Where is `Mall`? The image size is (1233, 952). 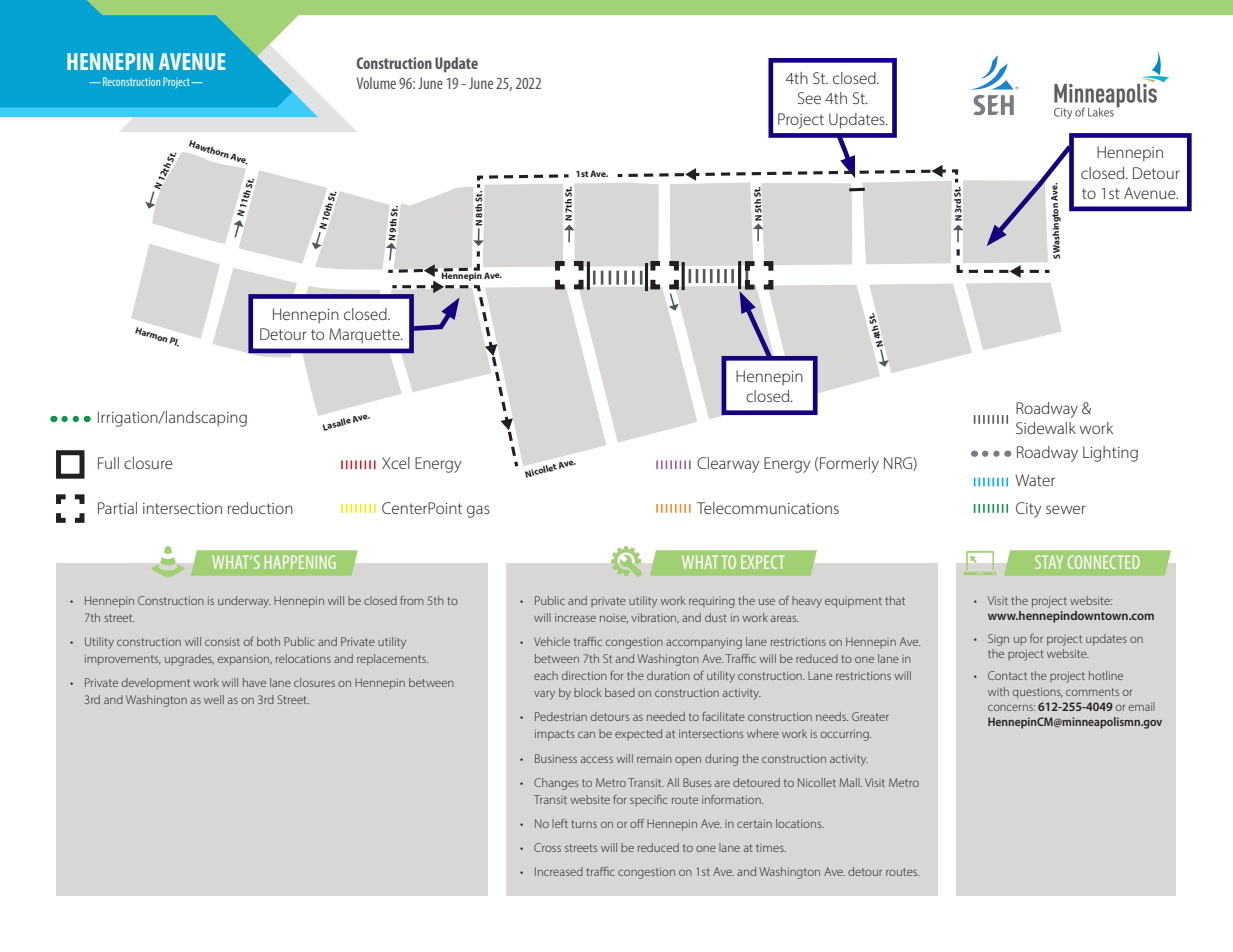
Mall is located at coordinates (851, 782).
